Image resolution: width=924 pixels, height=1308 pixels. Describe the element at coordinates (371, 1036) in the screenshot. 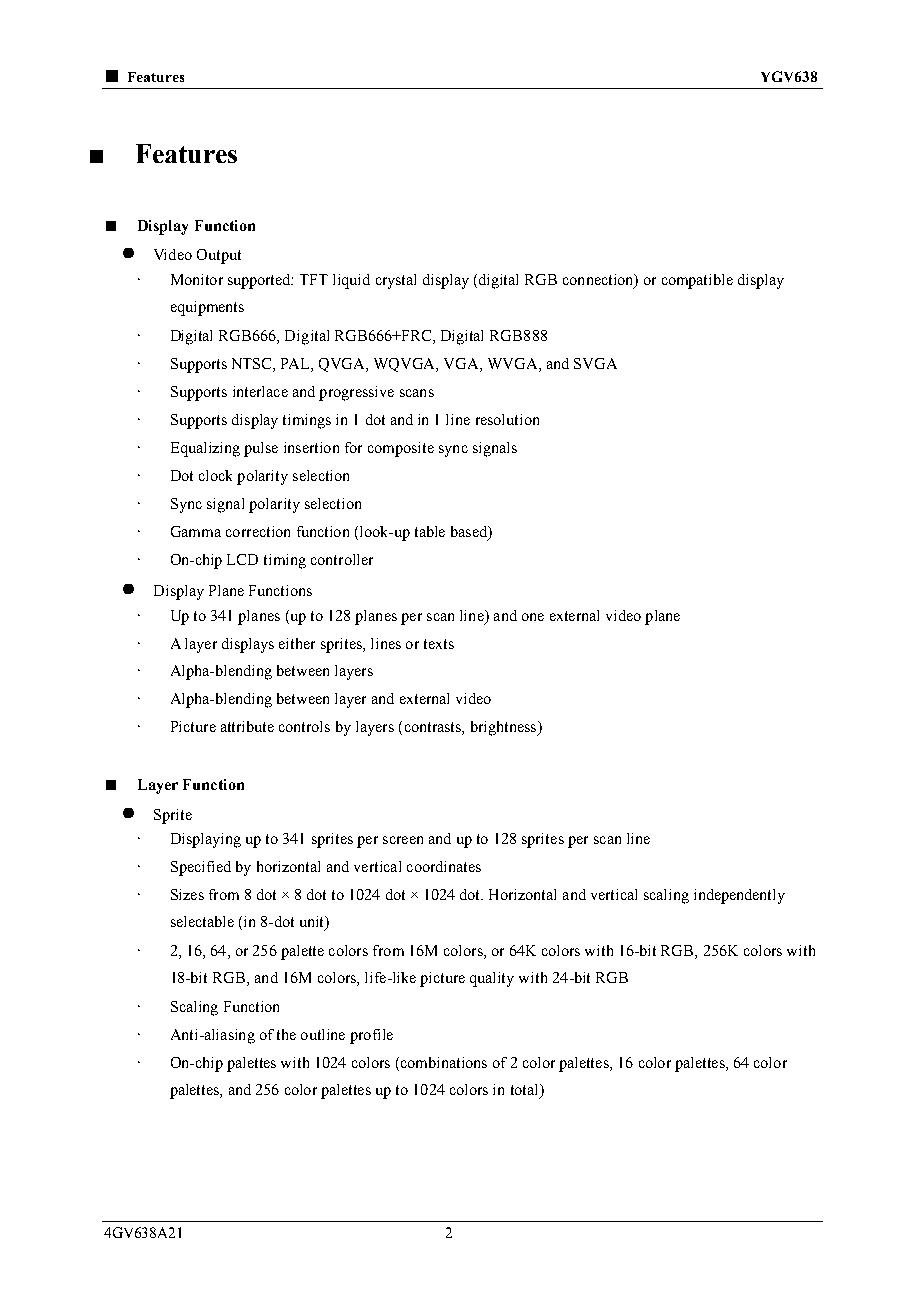

I see `profile` at that location.
